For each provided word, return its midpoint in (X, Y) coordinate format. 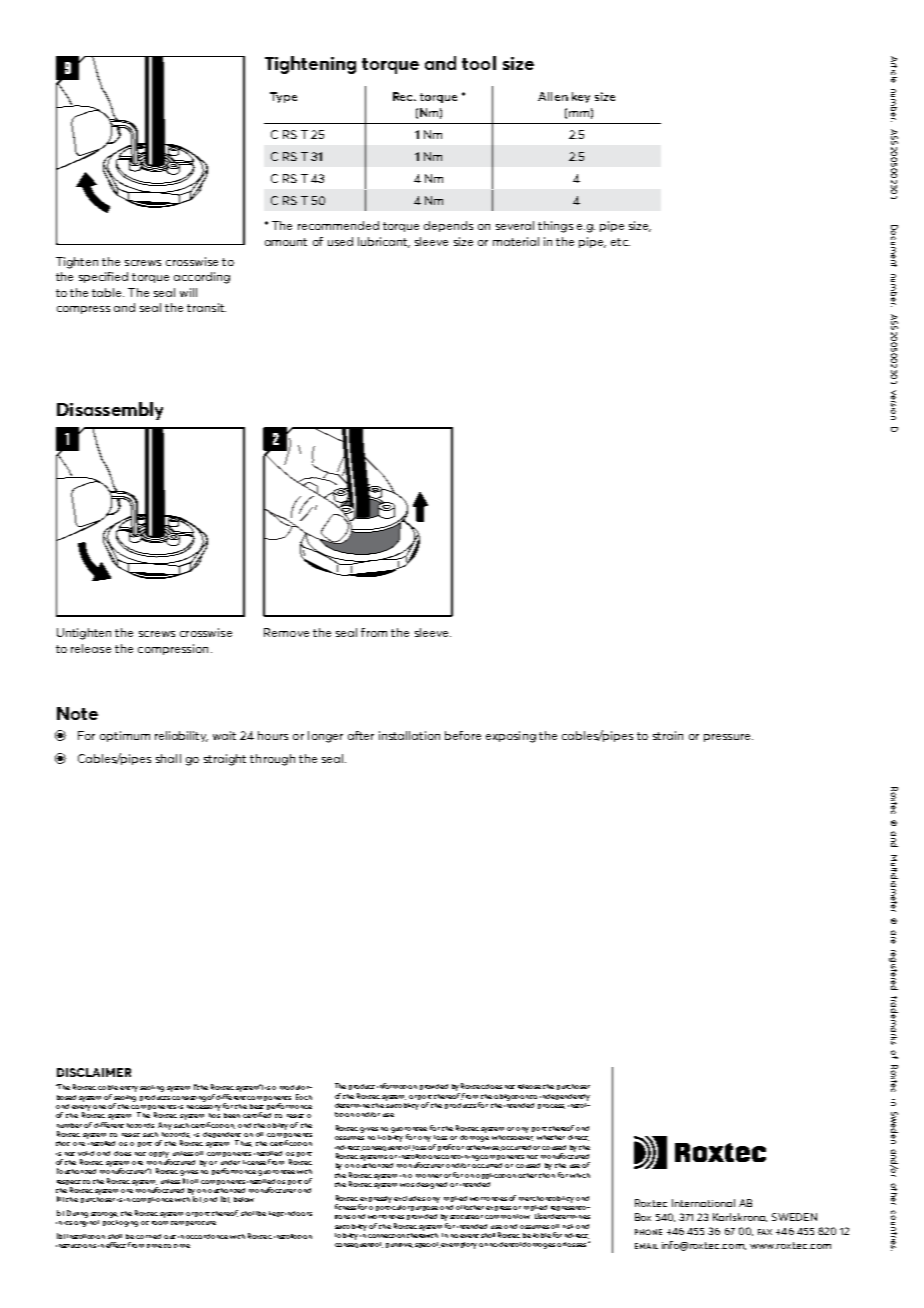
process (551, 1106)
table (108, 292)
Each (304, 1097)
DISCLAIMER (94, 1072)
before (463, 735)
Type (283, 97)
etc (620, 242)
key (581, 97)
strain (668, 735)
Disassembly (110, 411)
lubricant (384, 242)
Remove (286, 632)
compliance (152, 1200)
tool (479, 63)
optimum (125, 736)
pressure (728, 738)
